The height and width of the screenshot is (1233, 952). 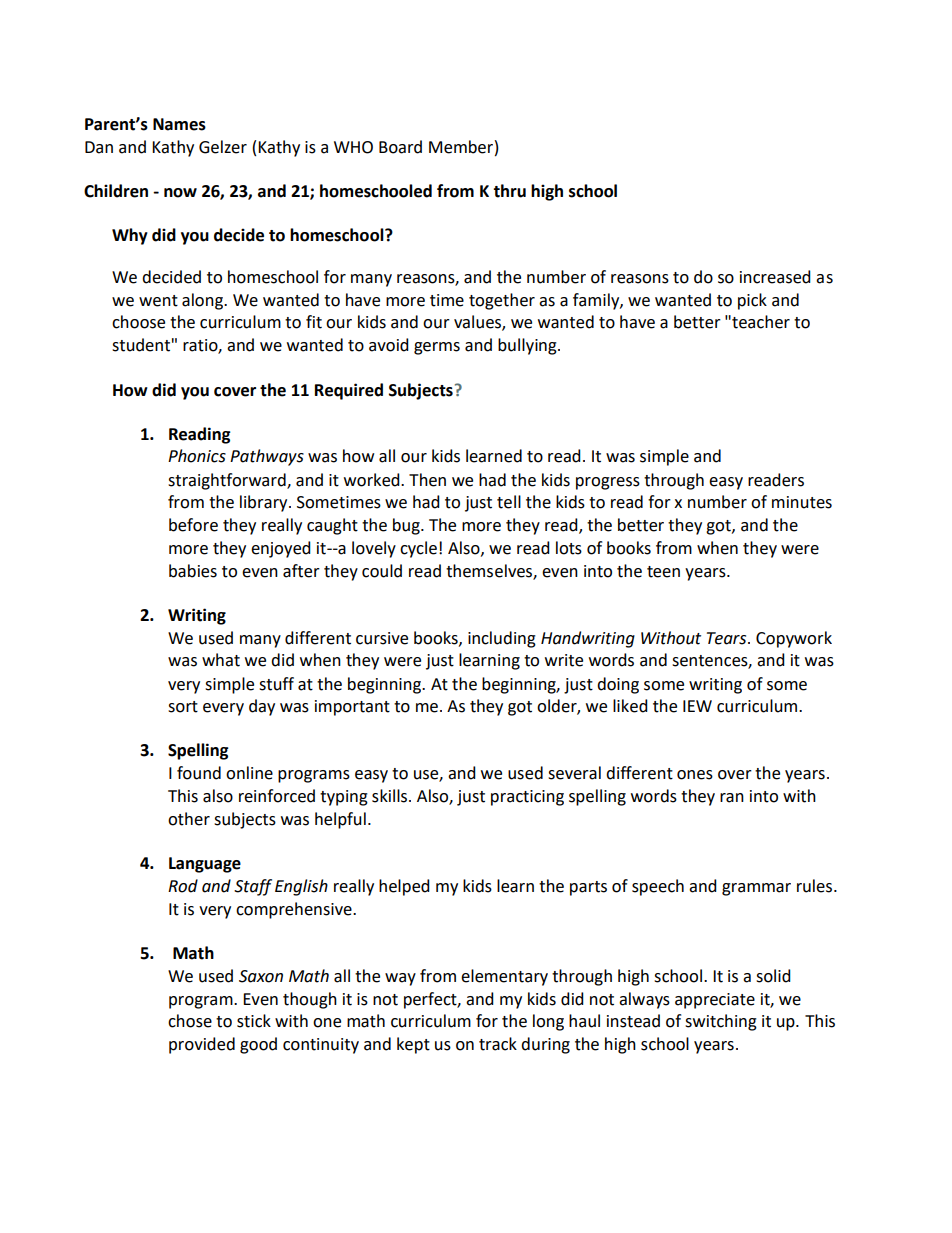 I want to click on helped, so click(x=404, y=887).
